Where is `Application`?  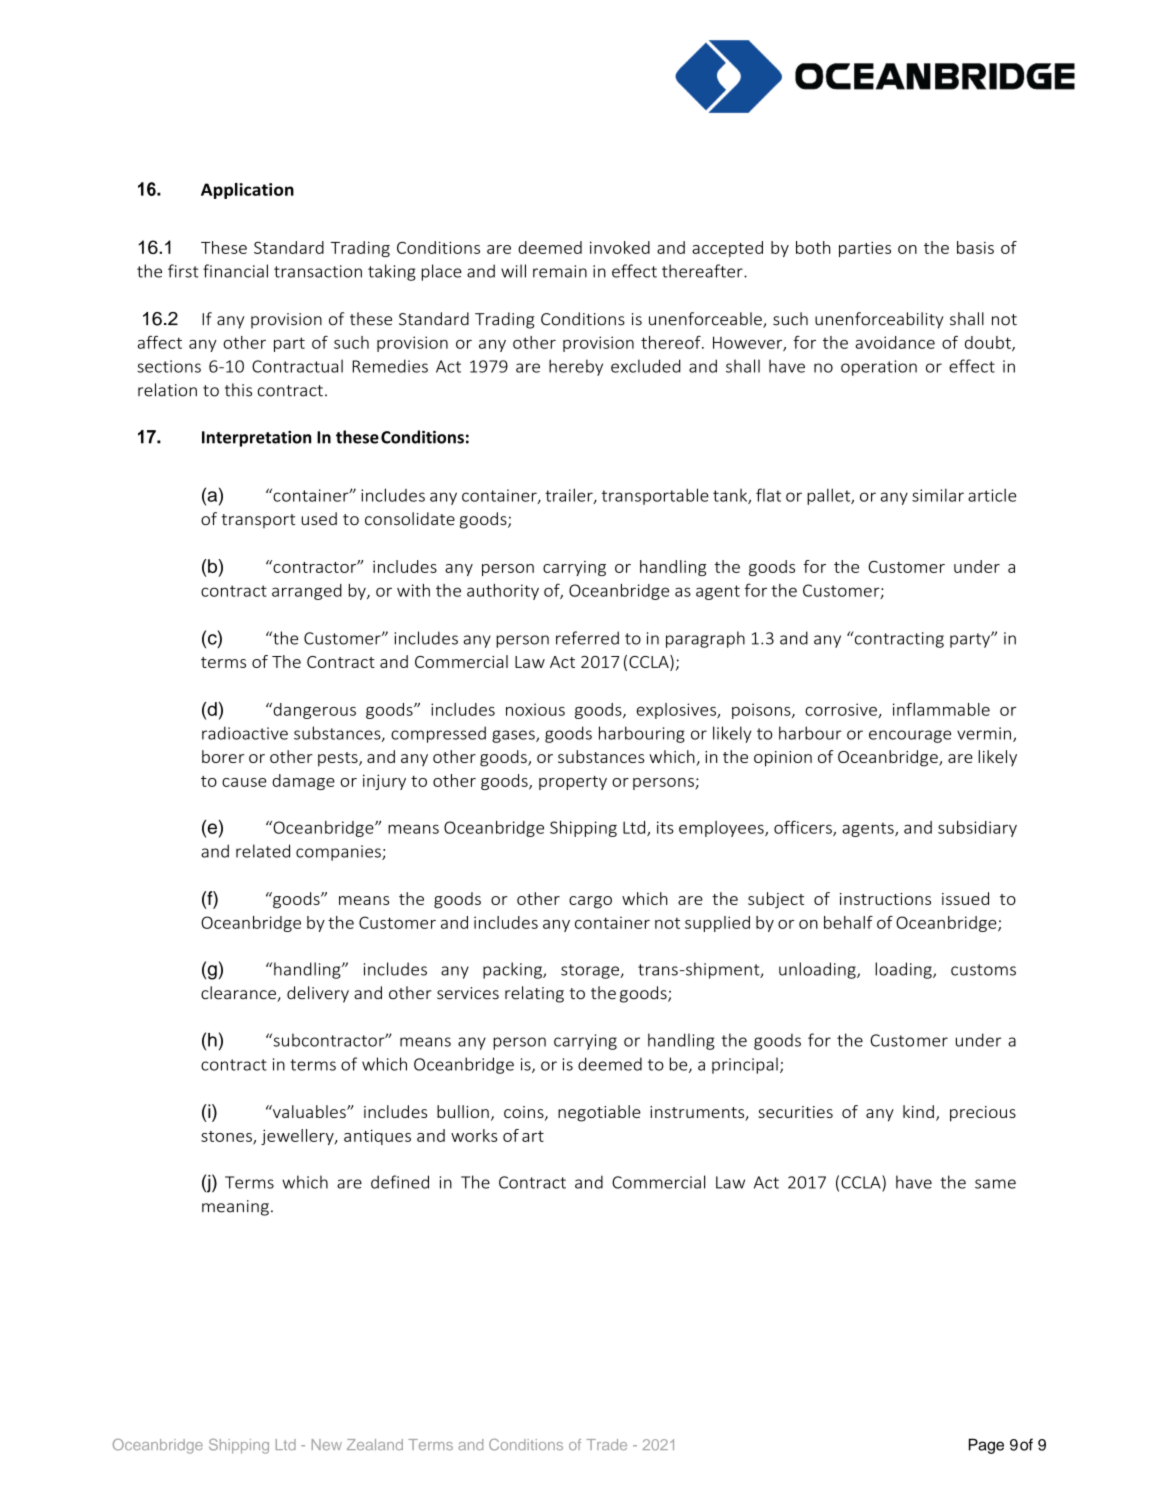
Application is located at coordinates (247, 191).
